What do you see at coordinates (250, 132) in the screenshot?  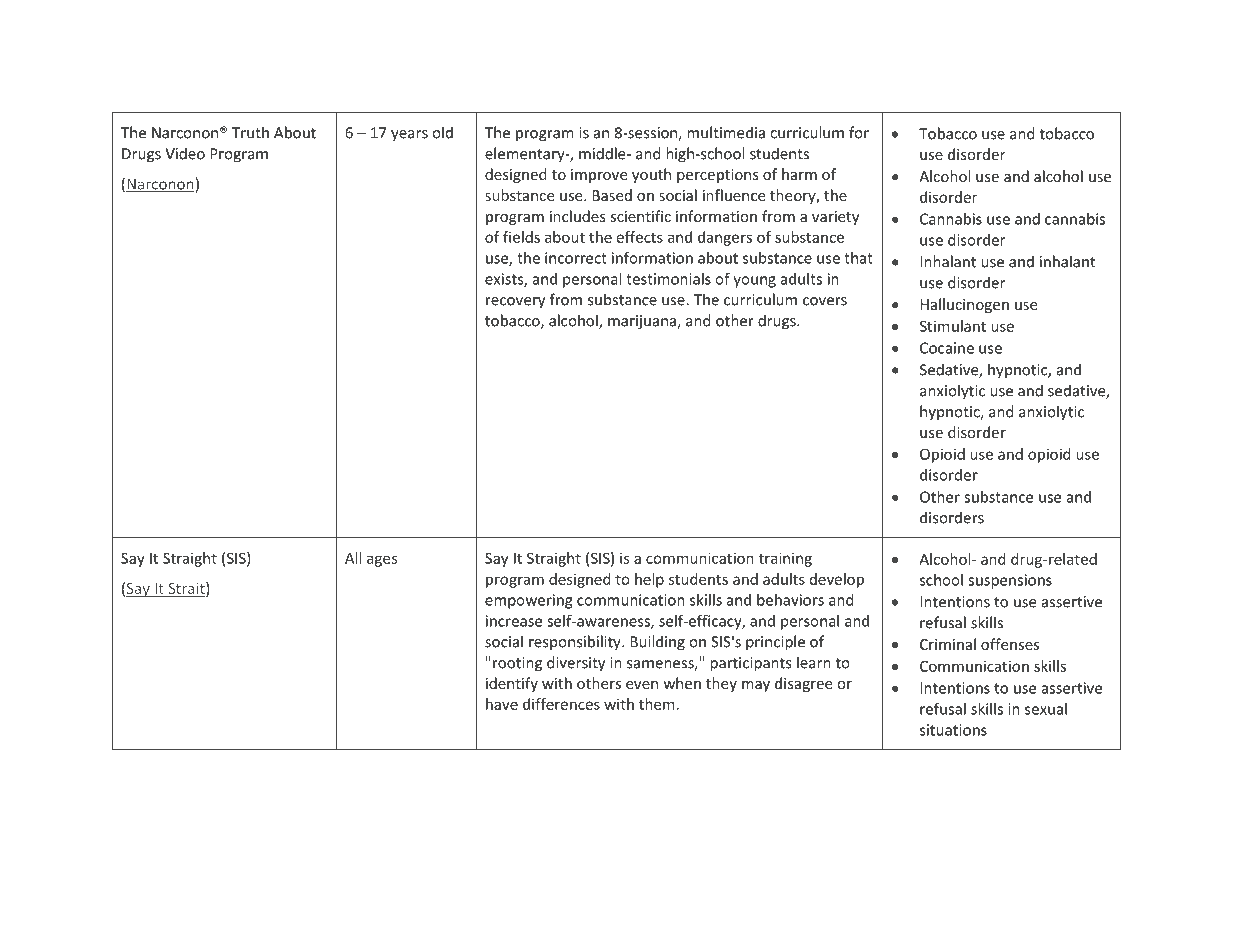 I see `Truth` at bounding box center [250, 132].
